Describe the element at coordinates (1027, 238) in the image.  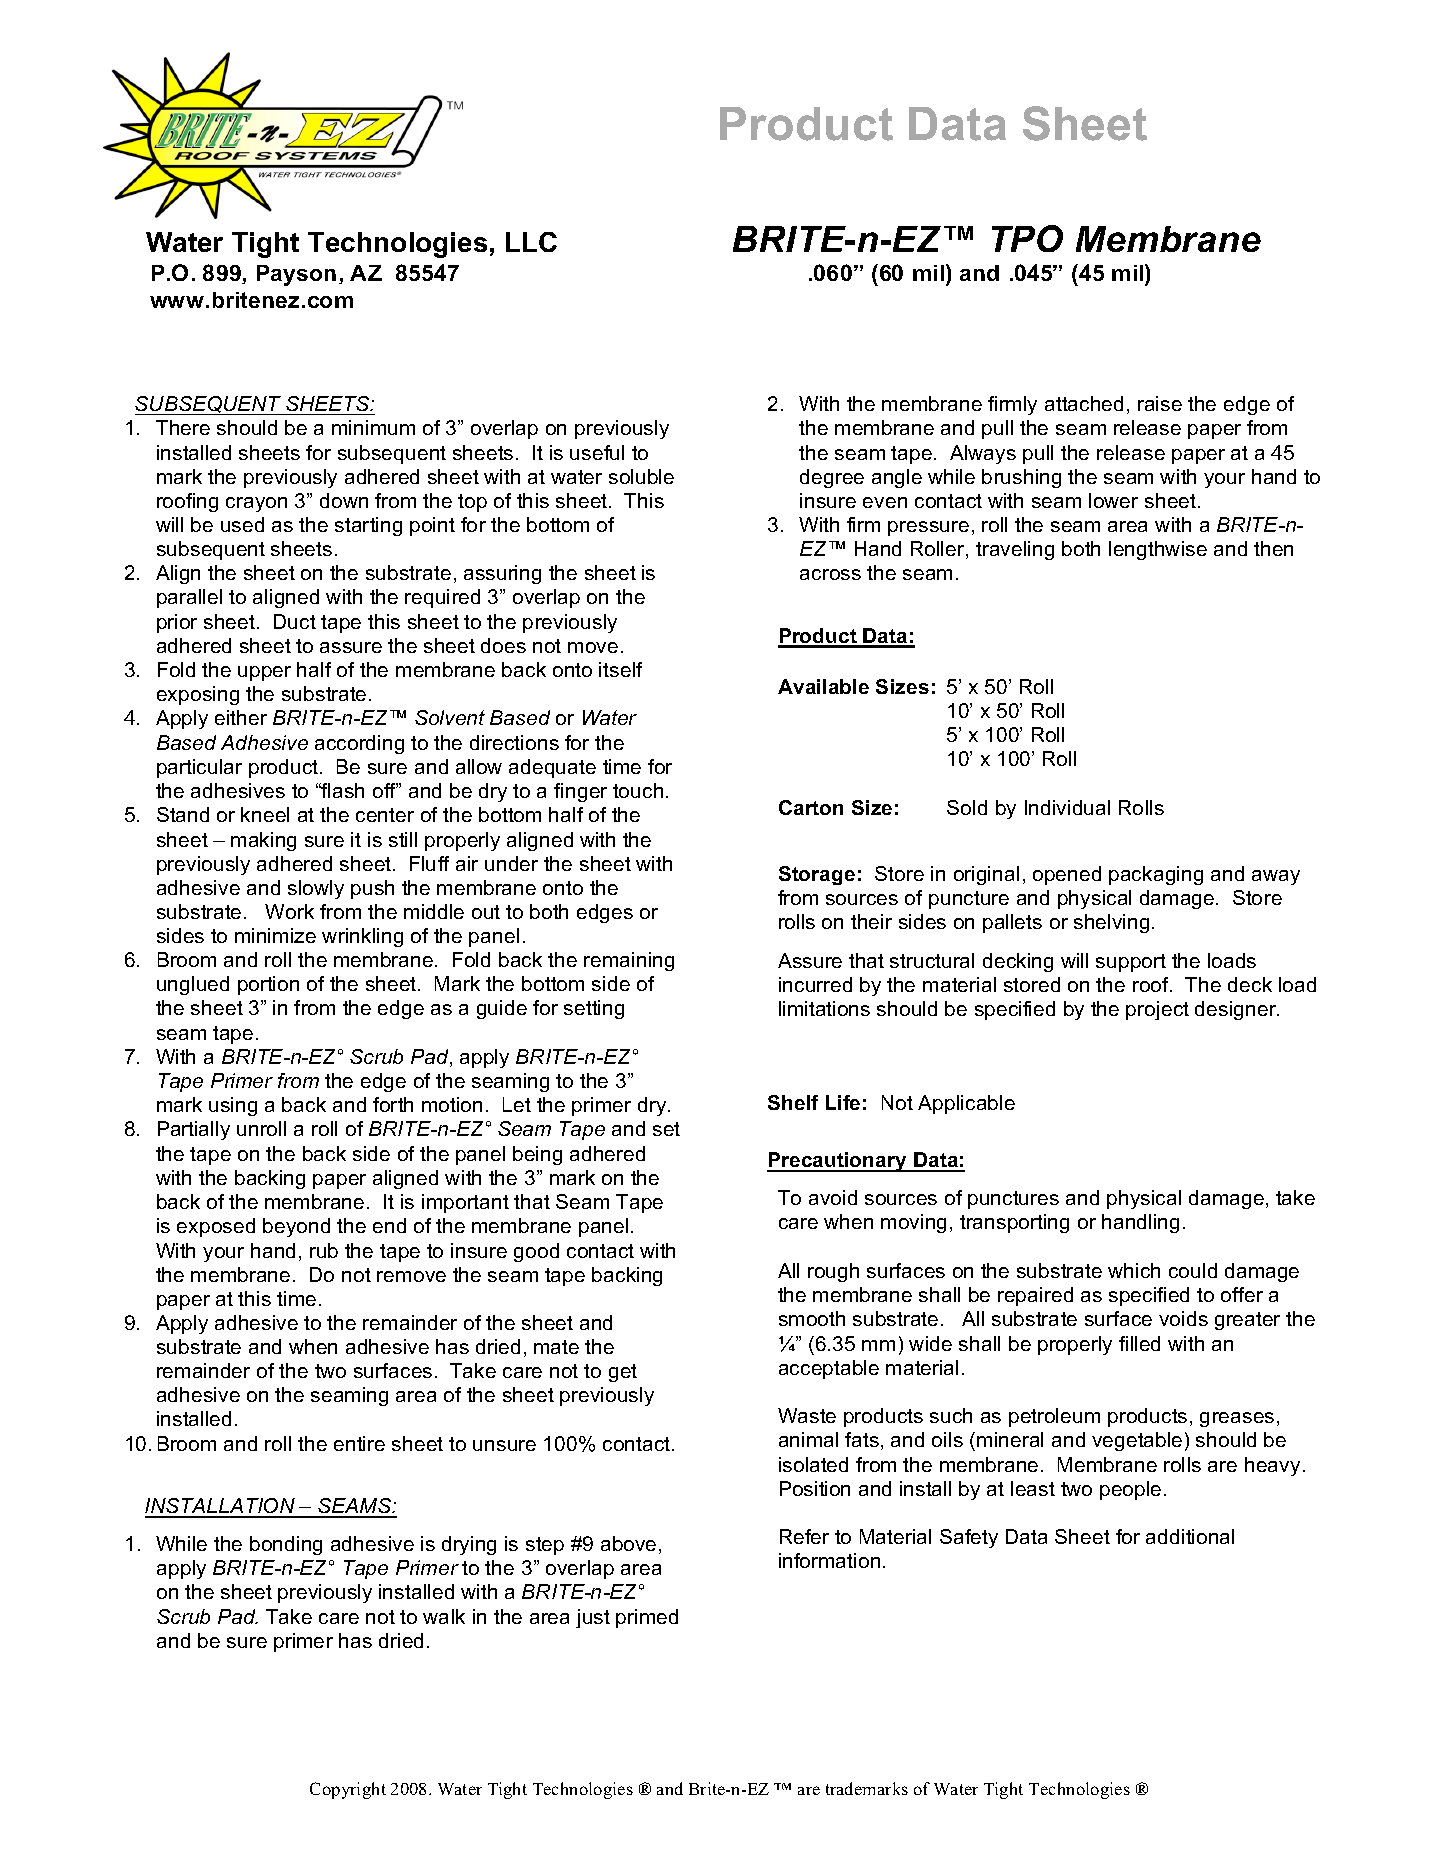
I see `TPO` at that location.
